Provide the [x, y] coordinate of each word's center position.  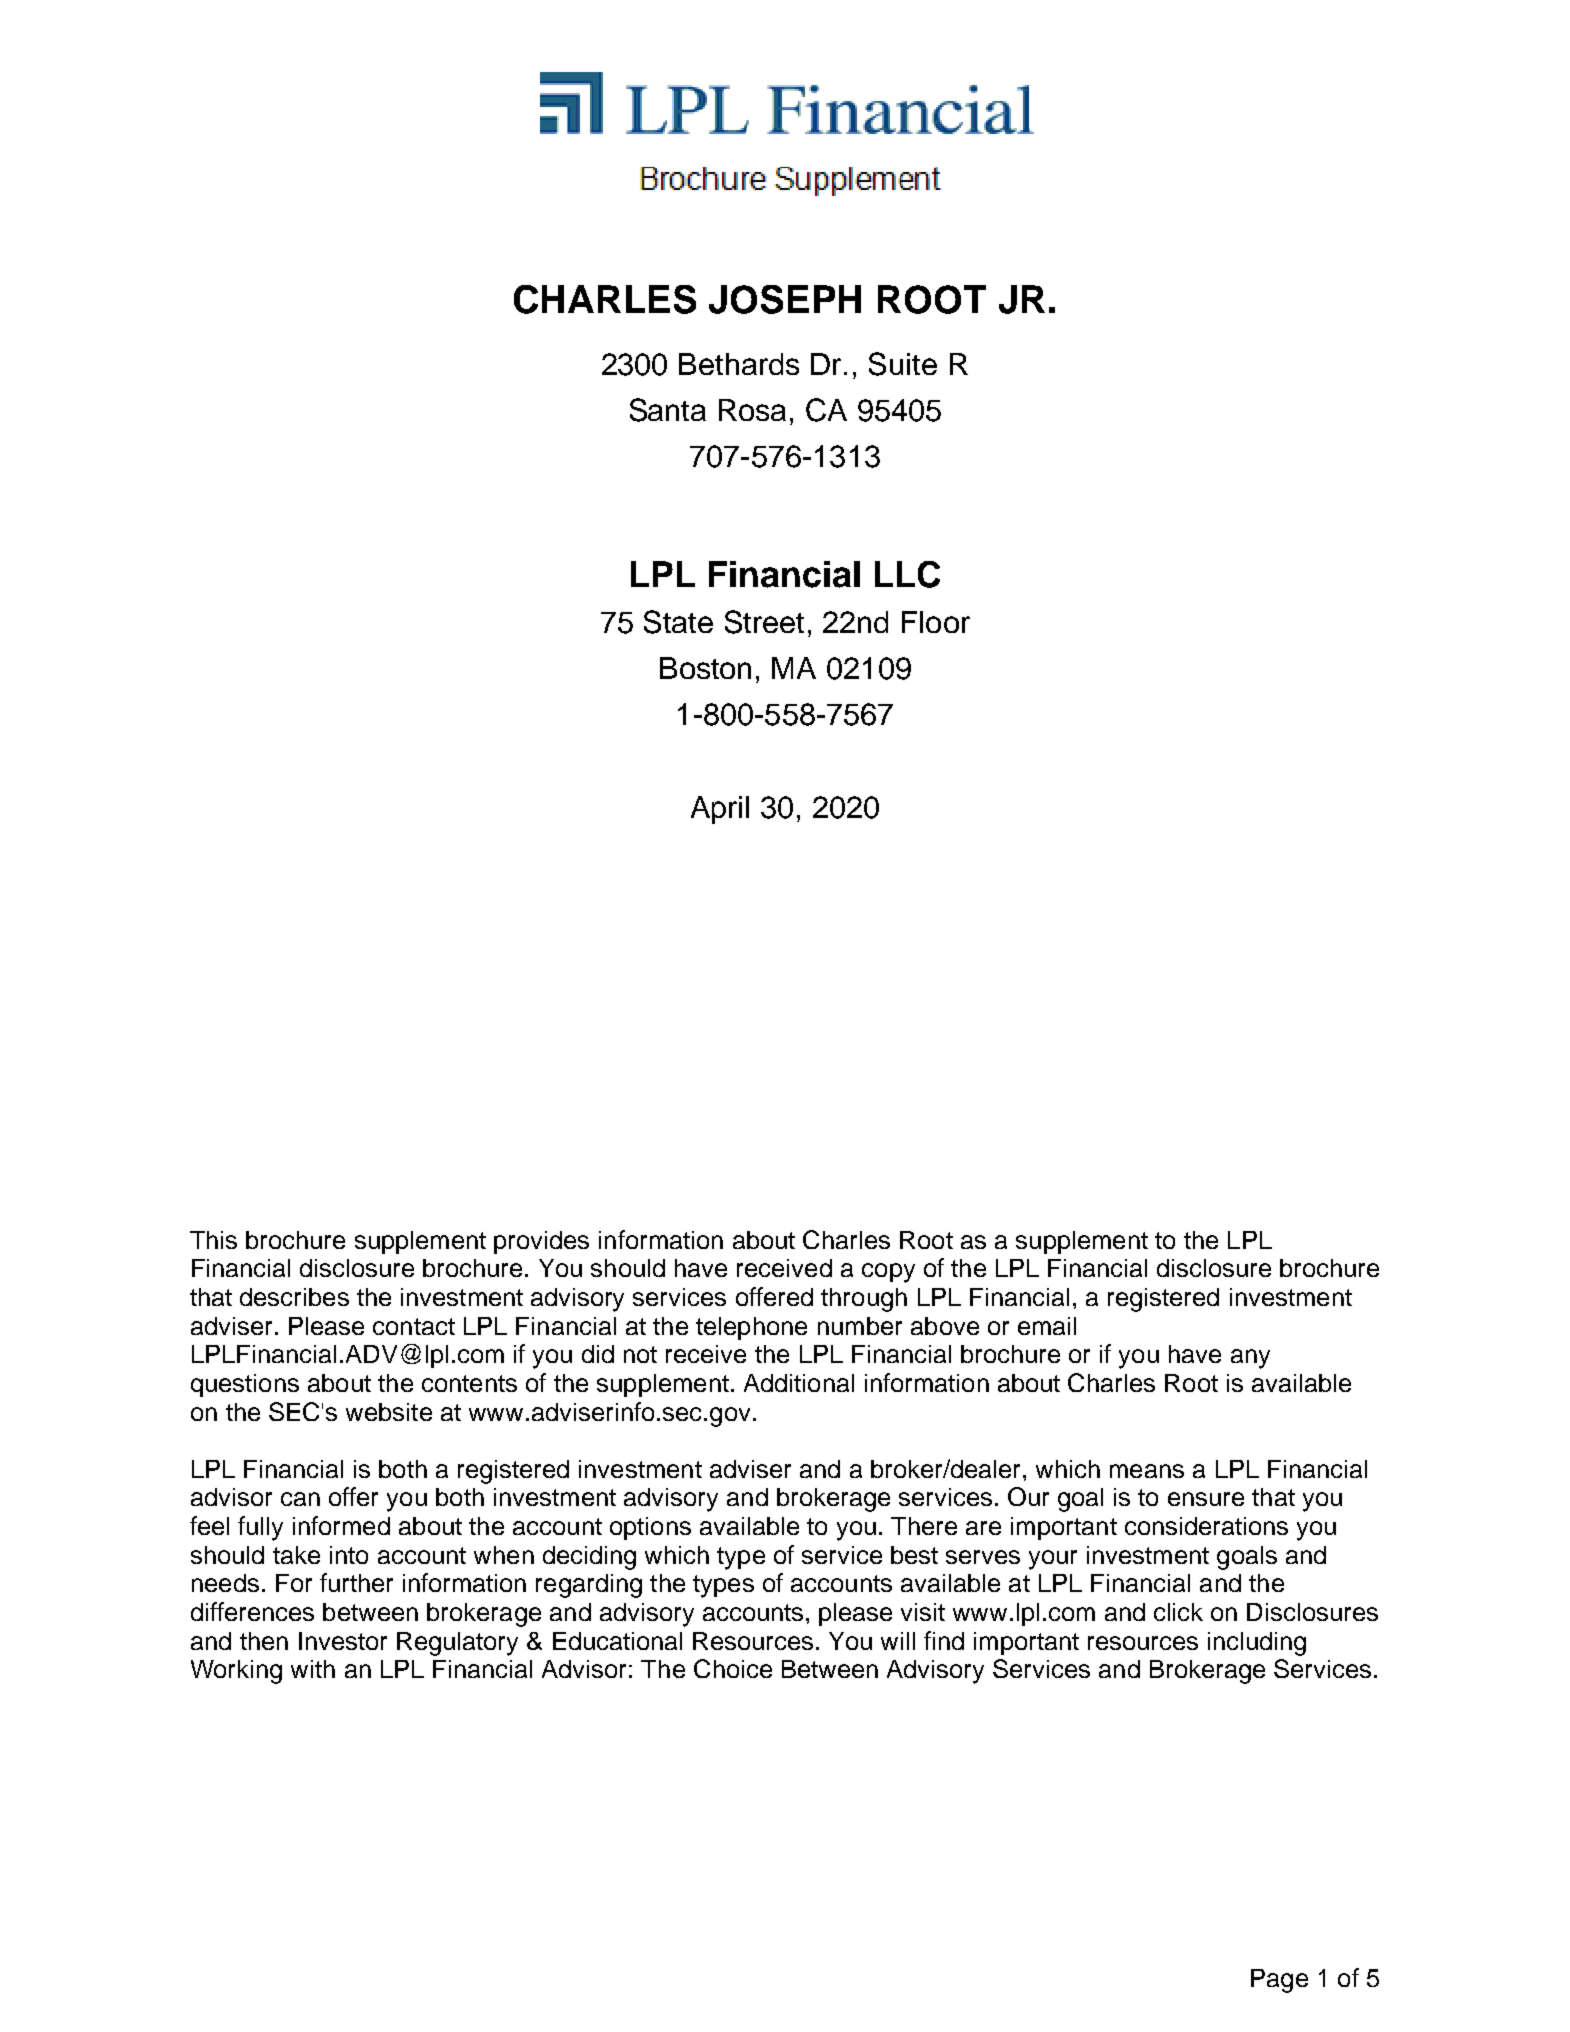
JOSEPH [785, 299]
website [389, 1412]
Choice [733, 1668]
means [1147, 1471]
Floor [936, 622]
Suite [903, 364]
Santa [668, 410]
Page [1279, 1981]
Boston [705, 668]
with [313, 1669]
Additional [799, 1383]
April [720, 810]
